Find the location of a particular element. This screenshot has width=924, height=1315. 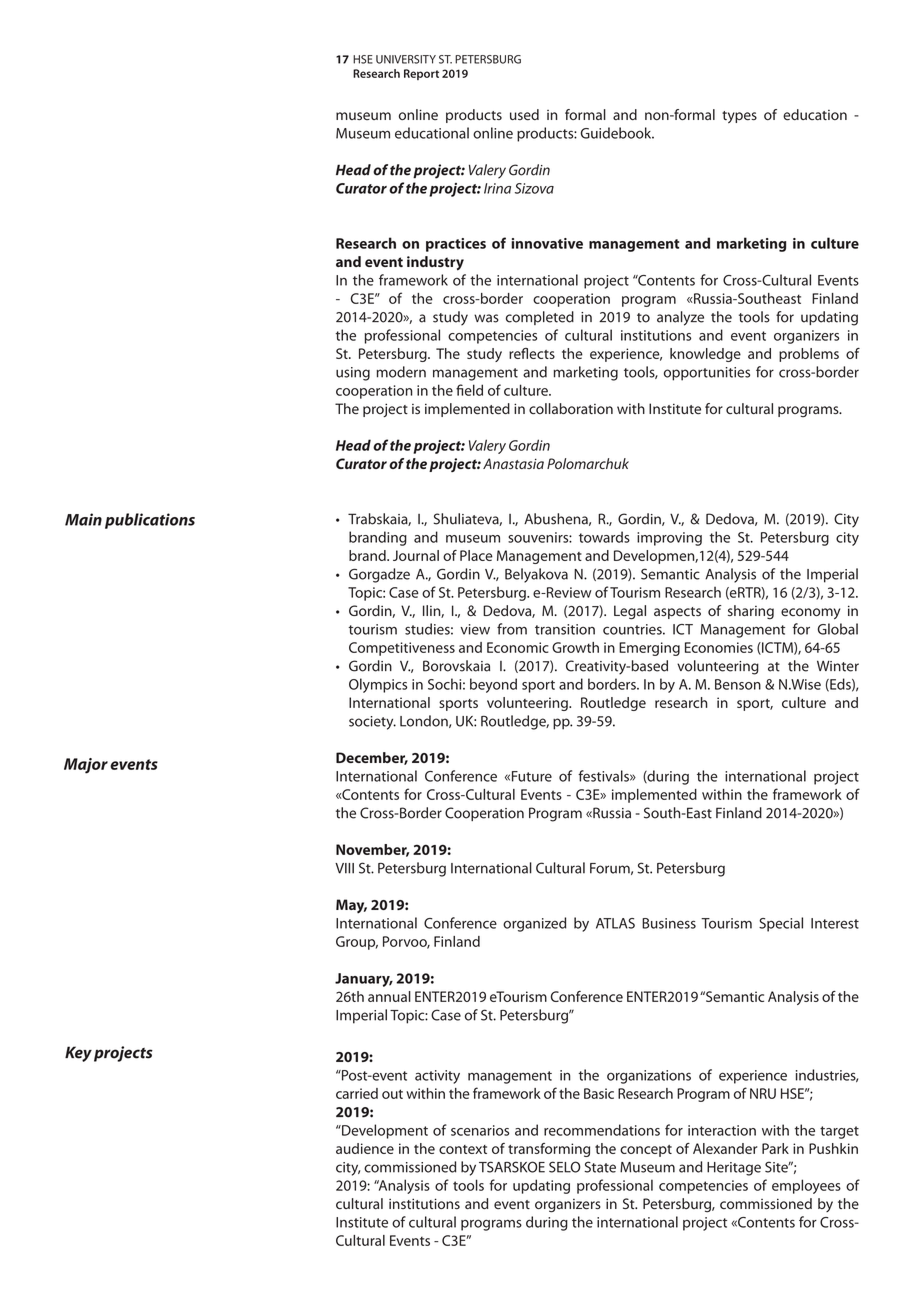

Alexander is located at coordinates (725, 1148).
